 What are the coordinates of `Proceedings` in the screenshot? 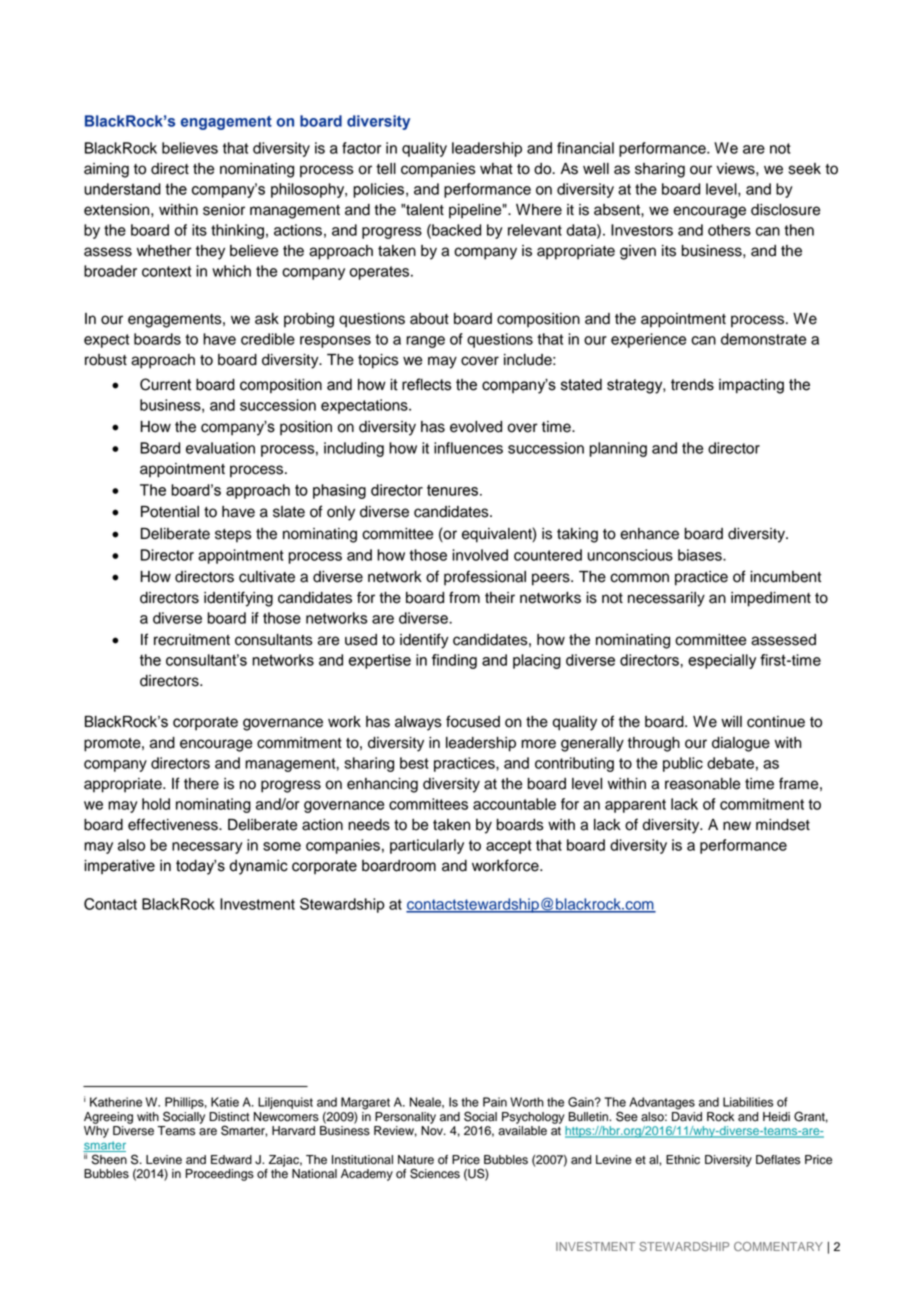 It's located at (220, 1175).
